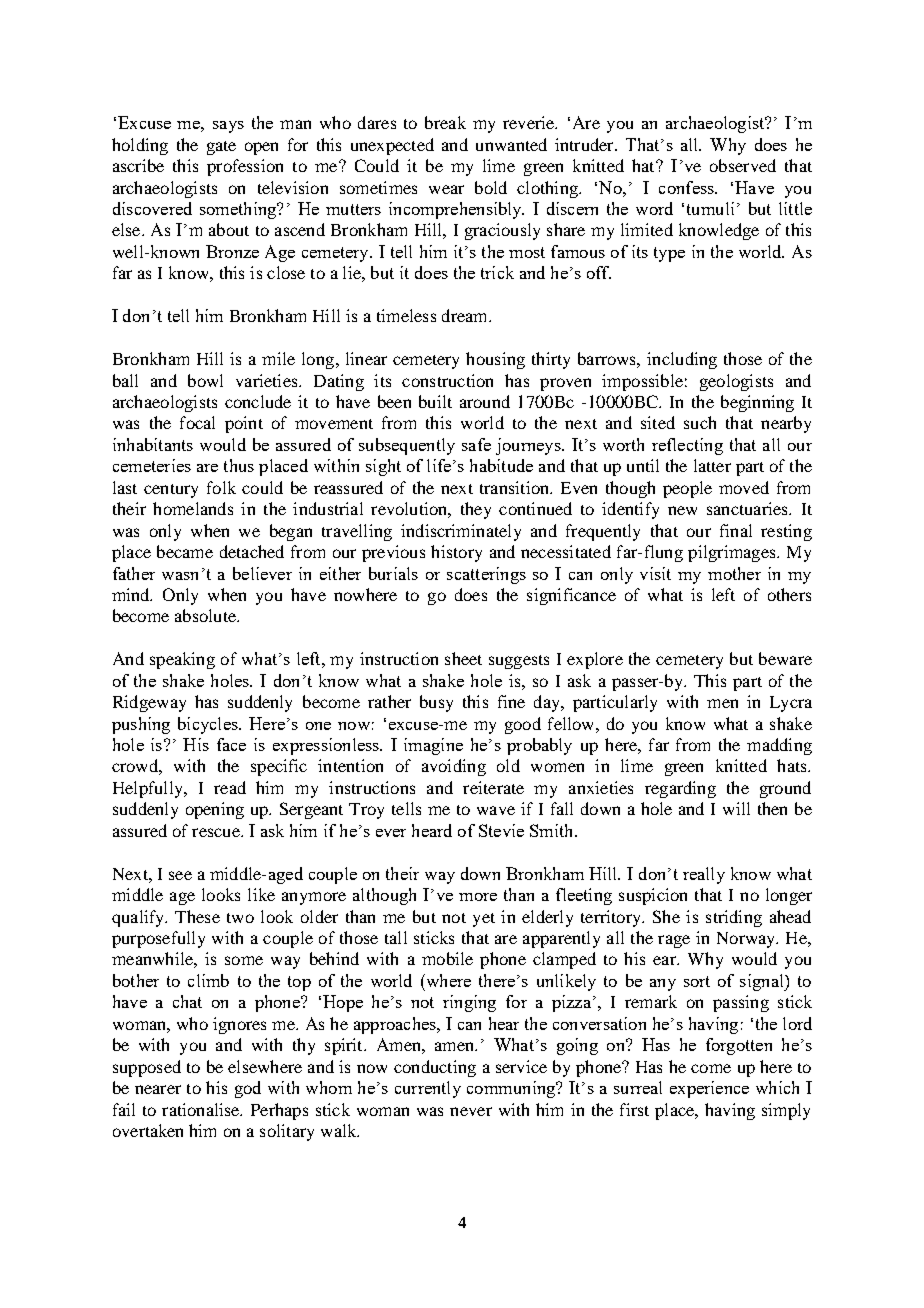  What do you see at coordinates (185, 551) in the page?
I see `became` at bounding box center [185, 551].
